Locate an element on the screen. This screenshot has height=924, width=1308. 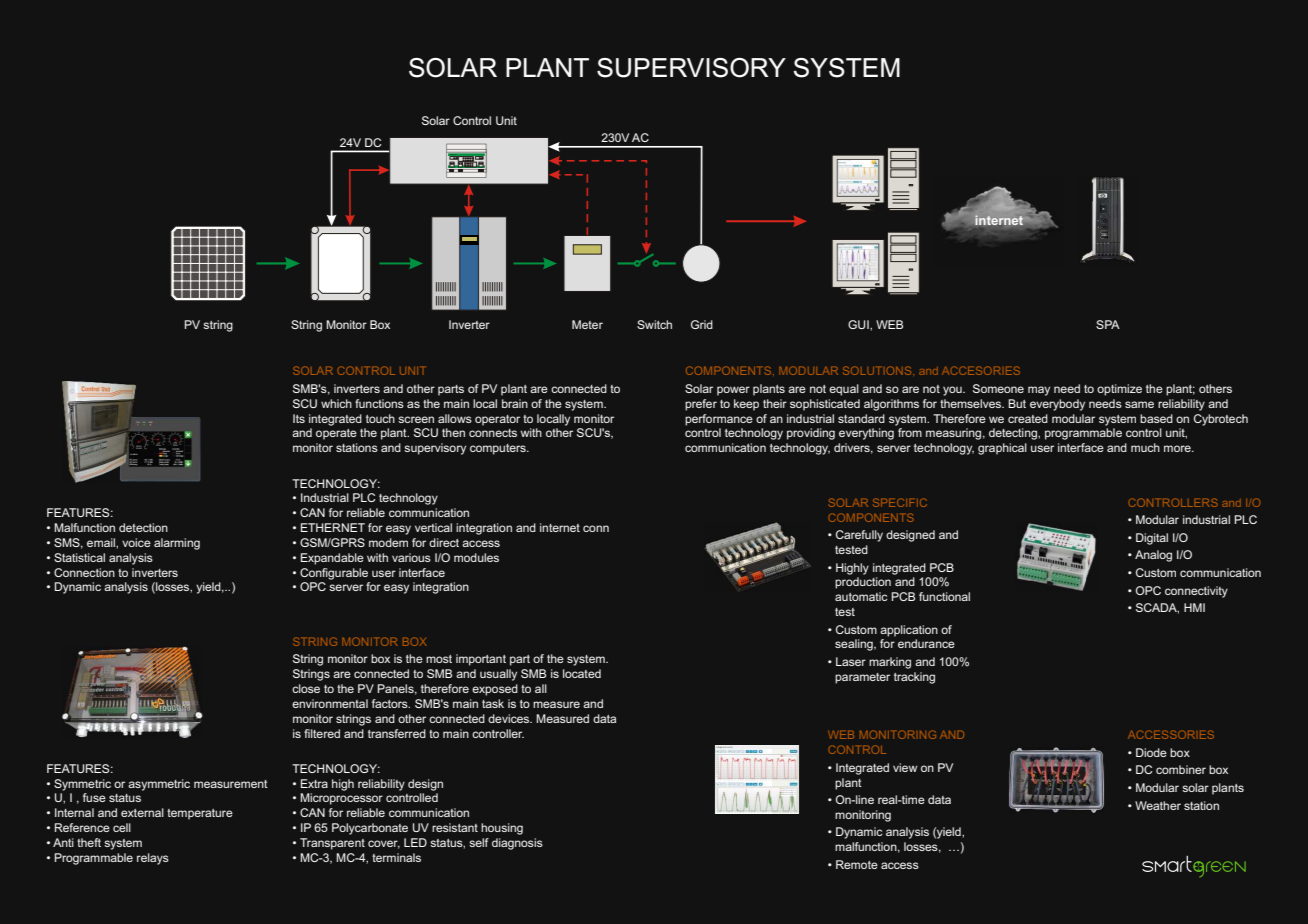
Someone is located at coordinates (998, 388).
